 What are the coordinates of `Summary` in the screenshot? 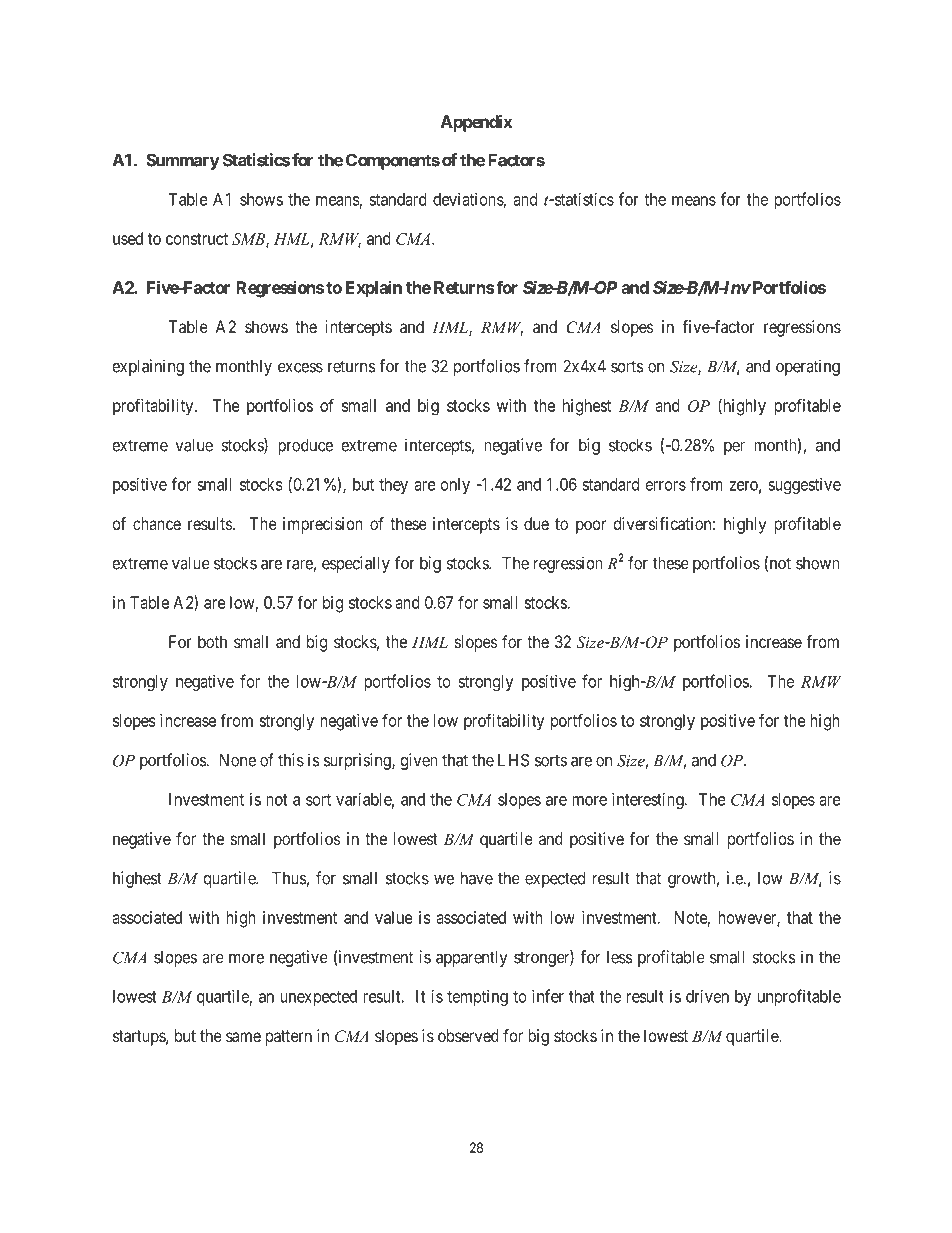 It's located at (183, 161).
